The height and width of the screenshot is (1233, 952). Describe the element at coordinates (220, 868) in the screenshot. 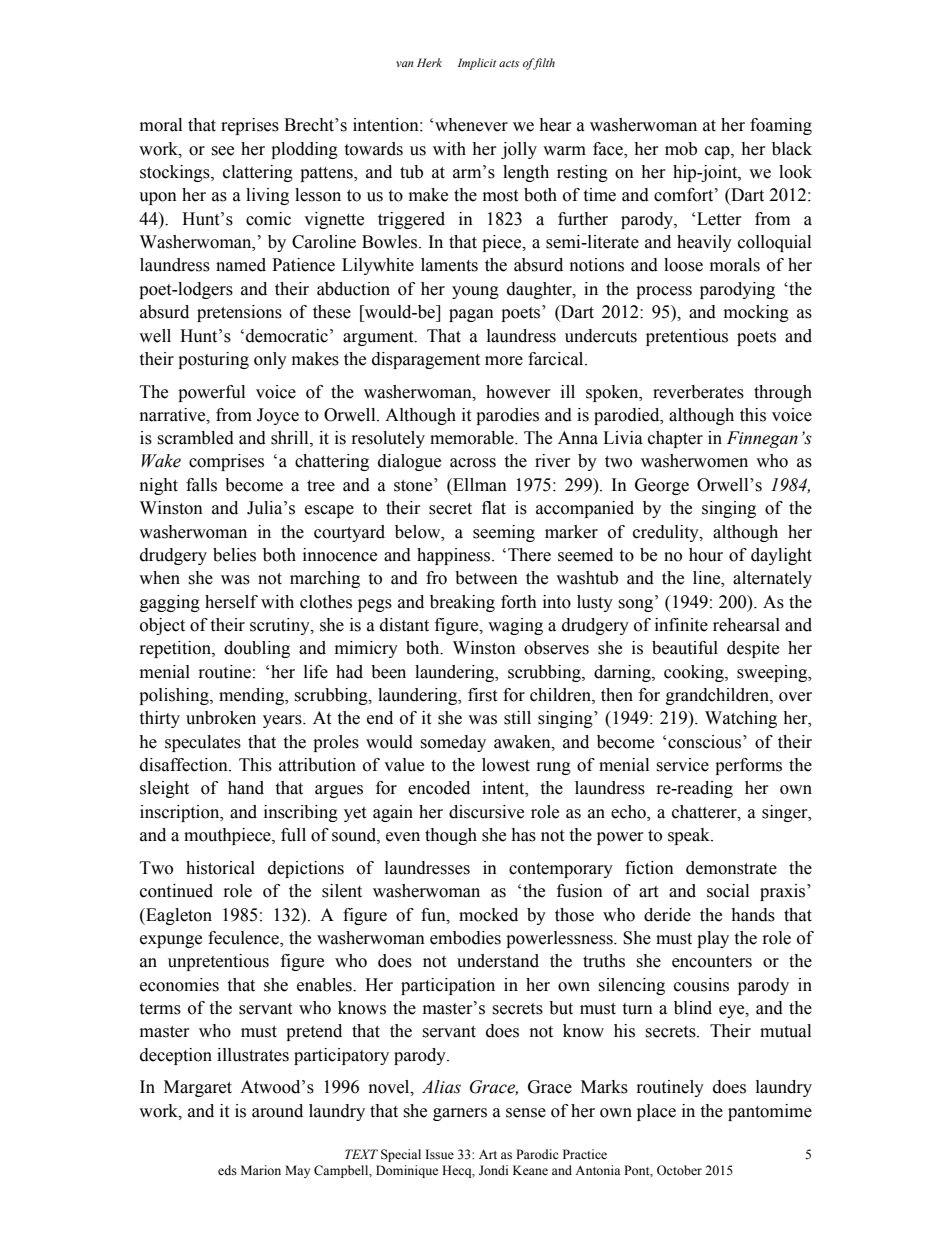

I see `historical` at that location.
